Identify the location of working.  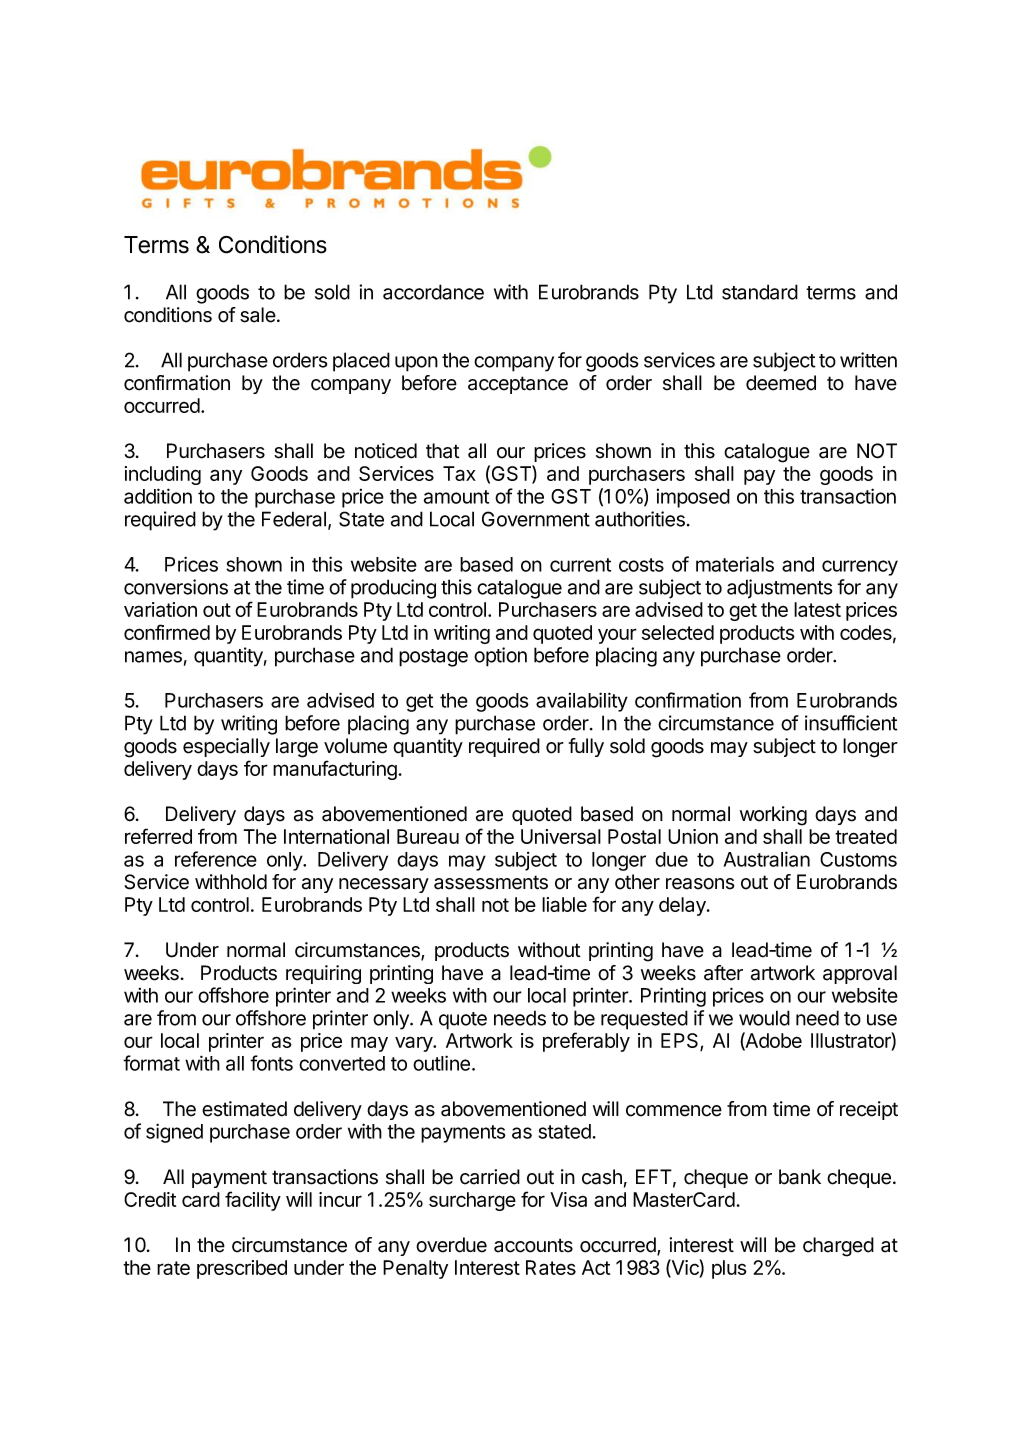
(773, 816).
